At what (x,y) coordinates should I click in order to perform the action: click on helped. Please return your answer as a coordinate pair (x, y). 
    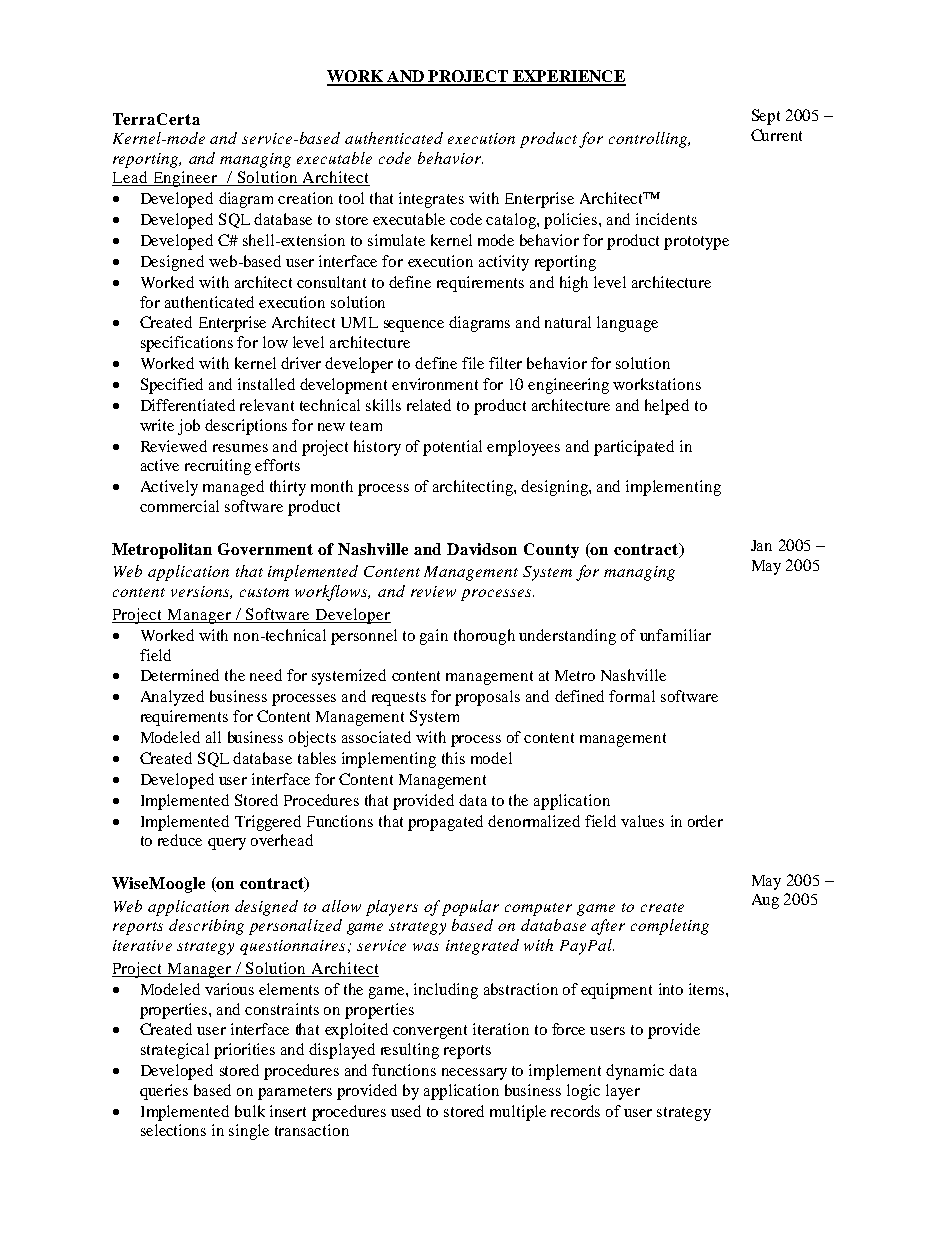
    Looking at the image, I should click on (667, 407).
